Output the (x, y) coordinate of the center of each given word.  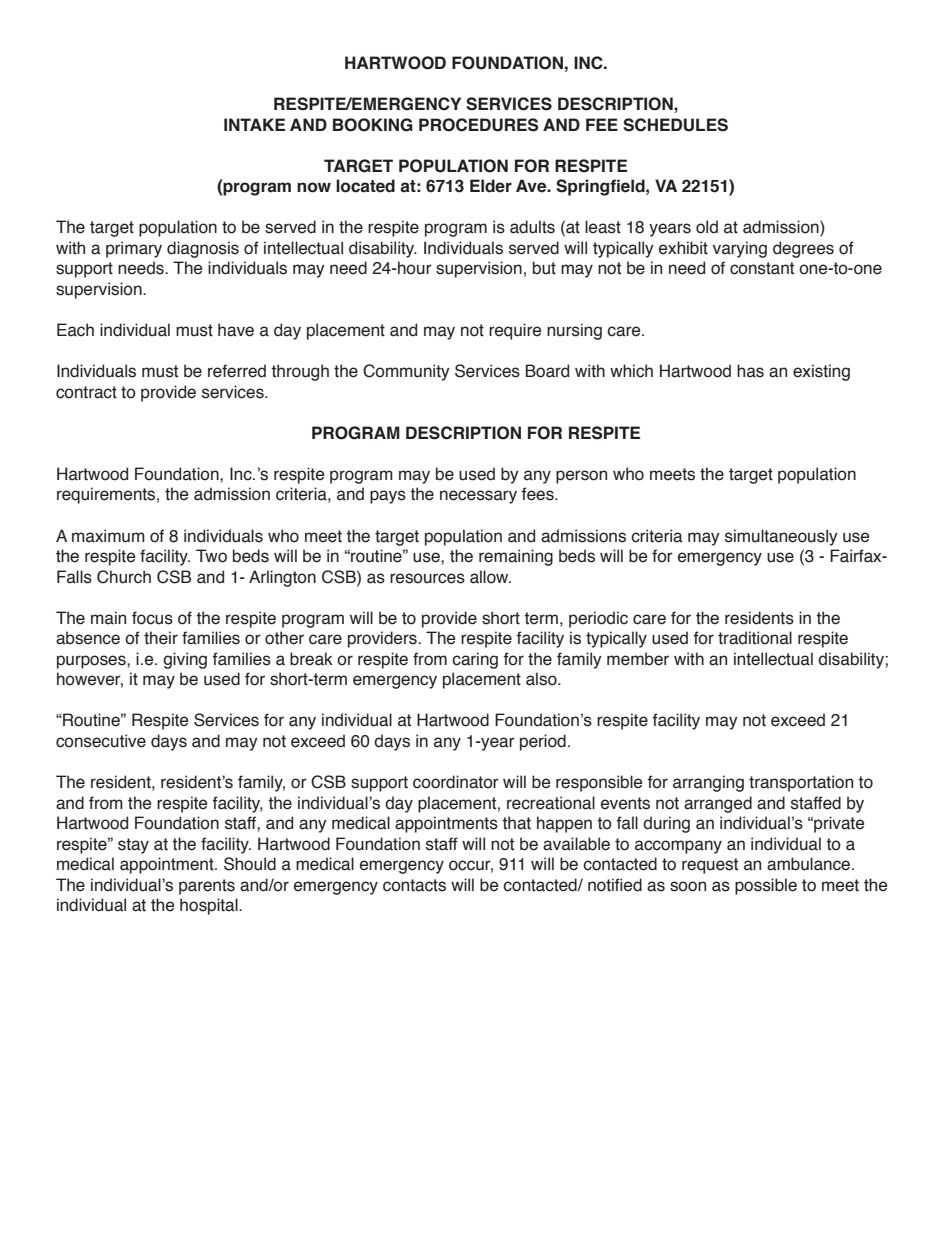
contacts (414, 885)
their (161, 638)
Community (406, 372)
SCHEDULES (675, 125)
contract (86, 392)
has (750, 371)
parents (207, 887)
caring (475, 660)
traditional (755, 638)
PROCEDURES (479, 125)
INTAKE (254, 124)
